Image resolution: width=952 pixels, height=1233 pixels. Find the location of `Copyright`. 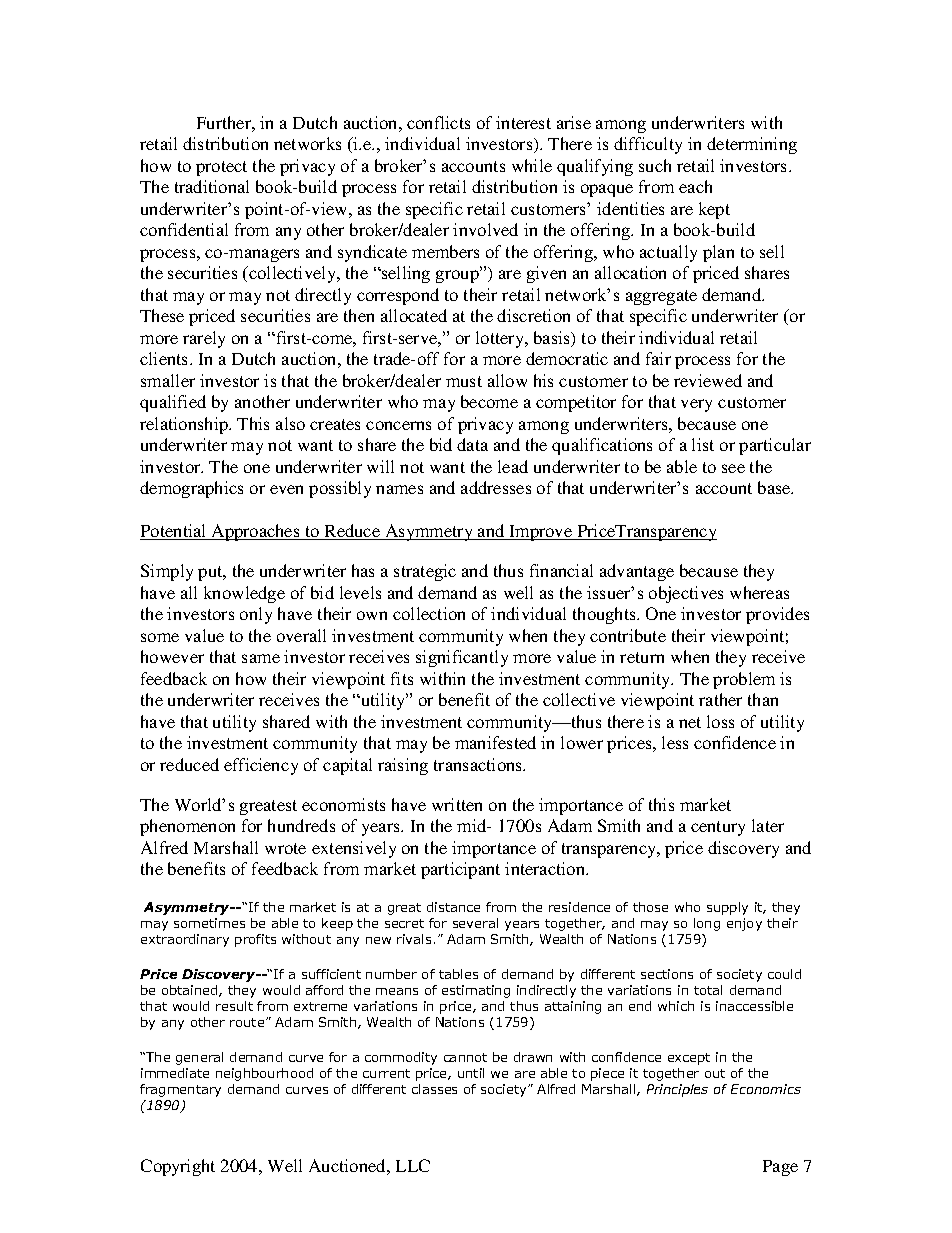

Copyright is located at coordinates (178, 1167).
